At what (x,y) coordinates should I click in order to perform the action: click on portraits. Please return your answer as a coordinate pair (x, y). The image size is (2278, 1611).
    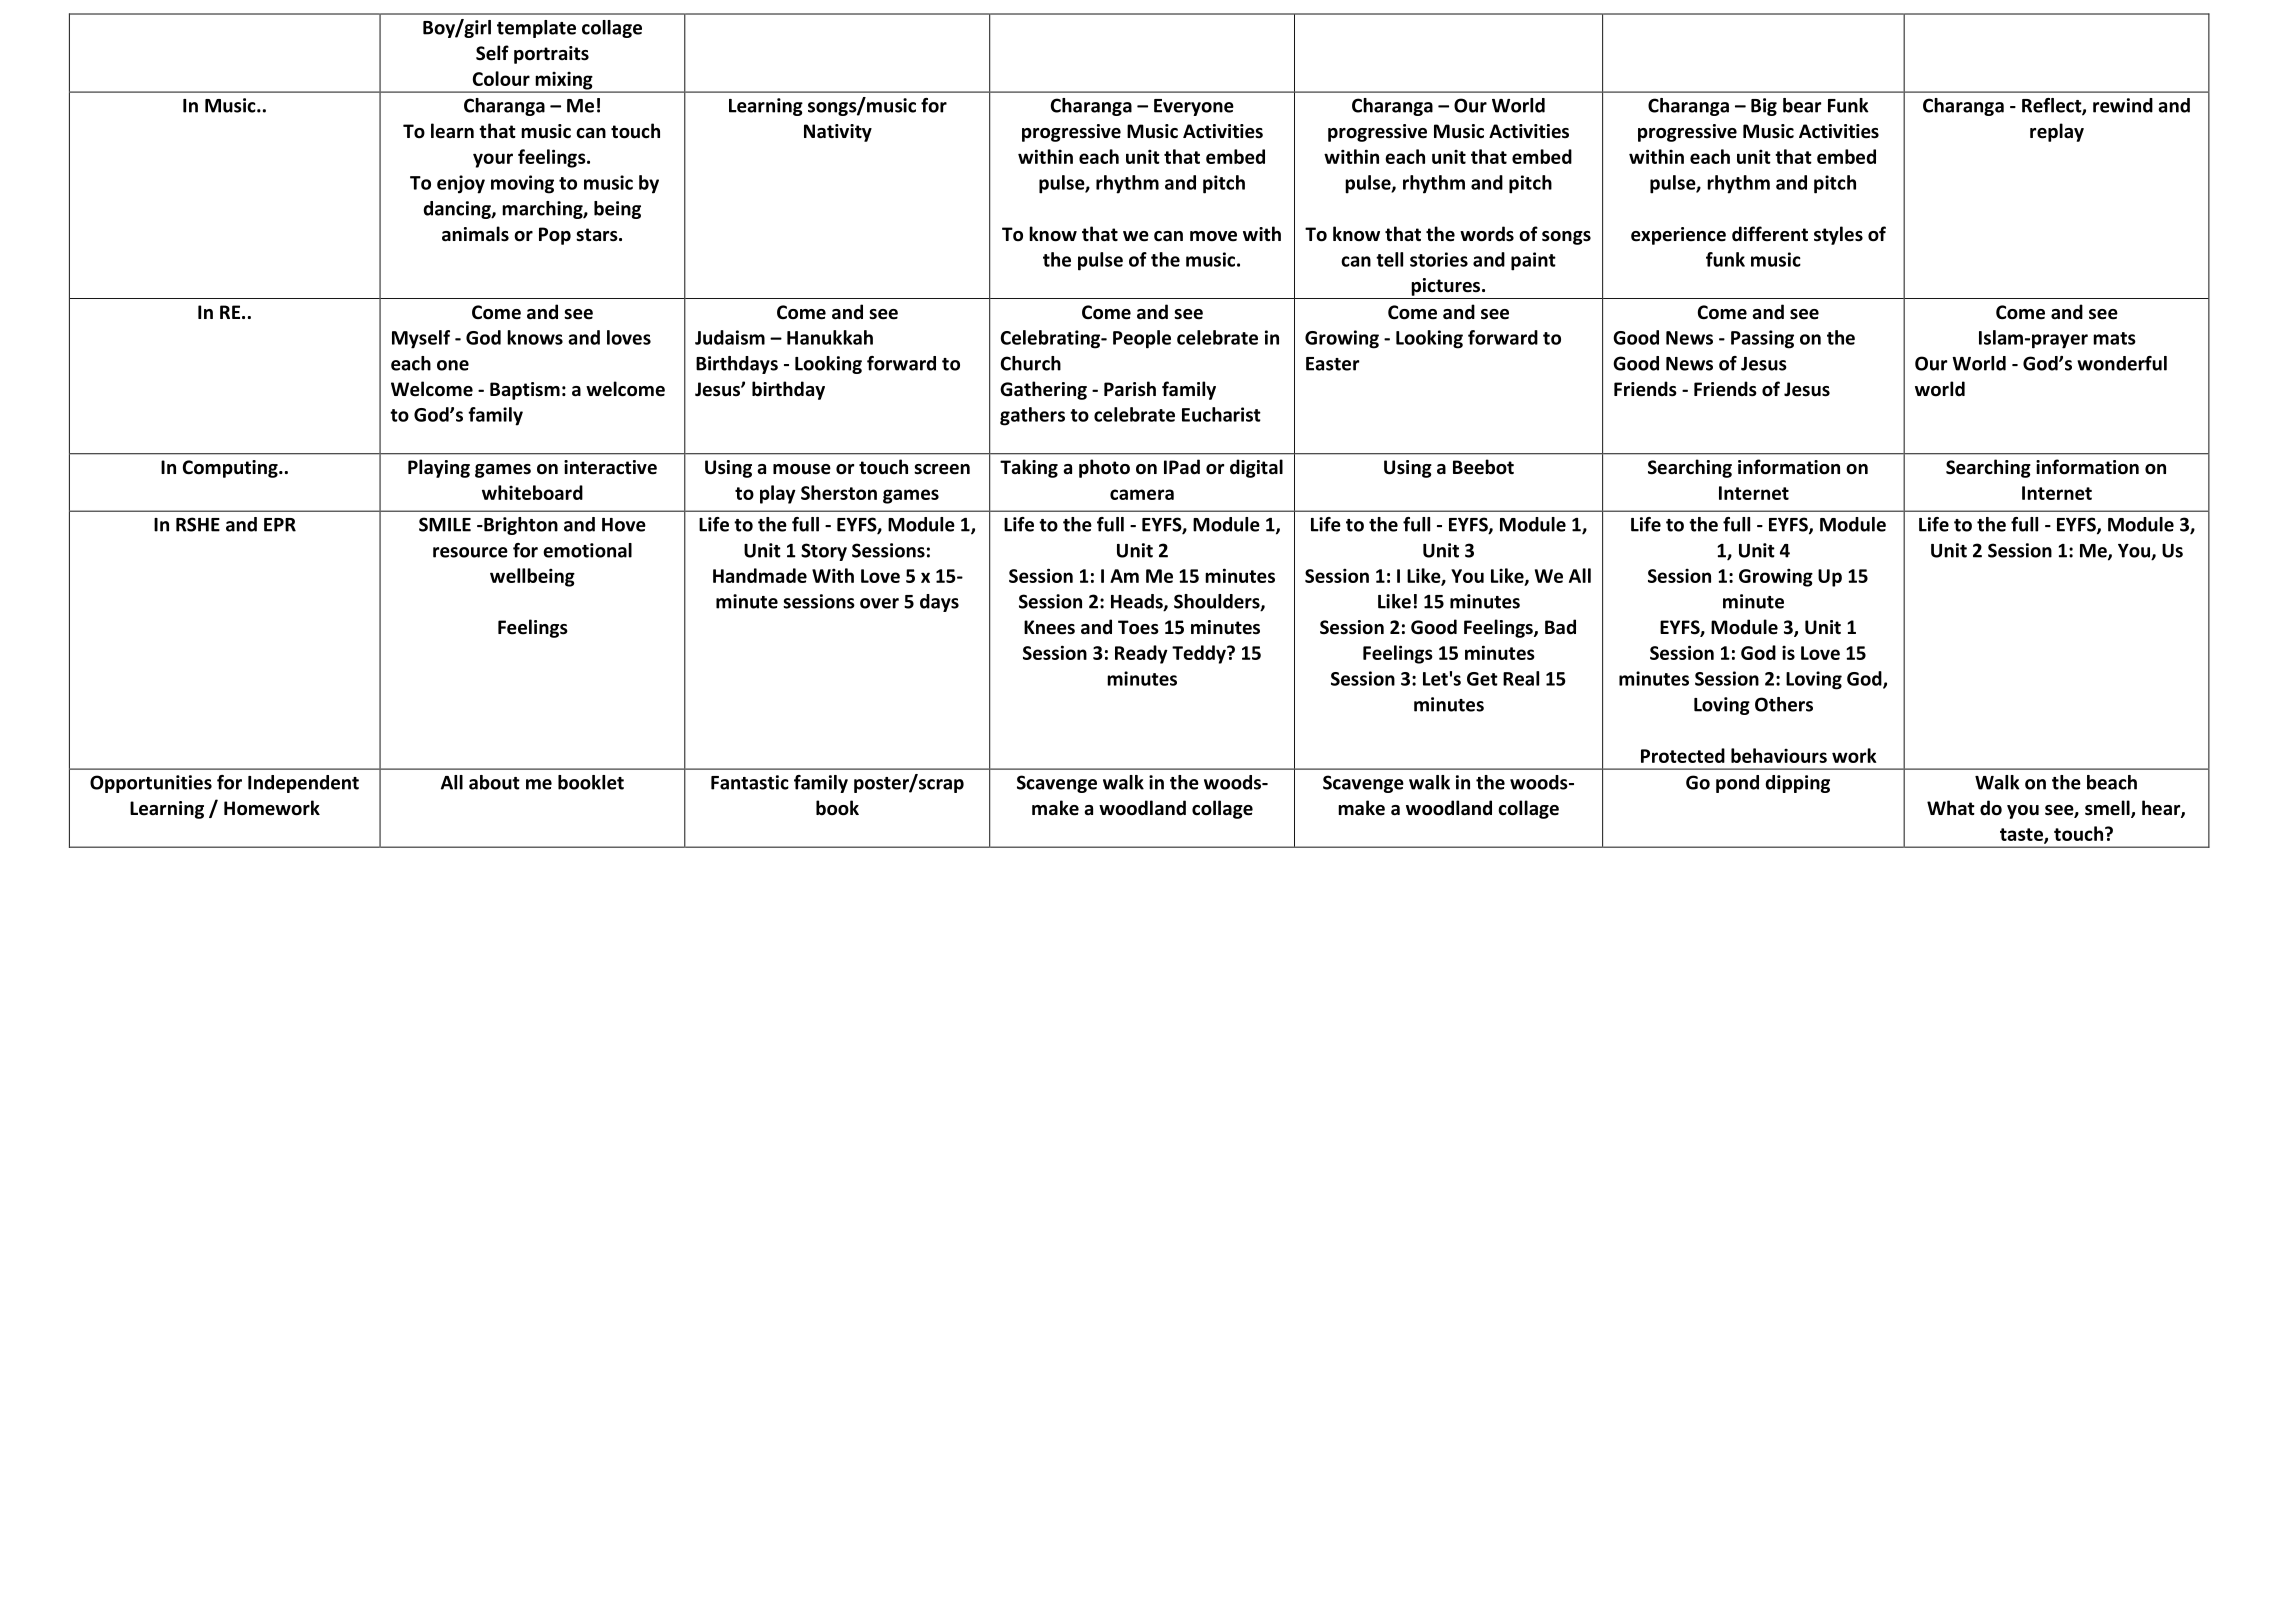
    Looking at the image, I should click on (551, 55).
